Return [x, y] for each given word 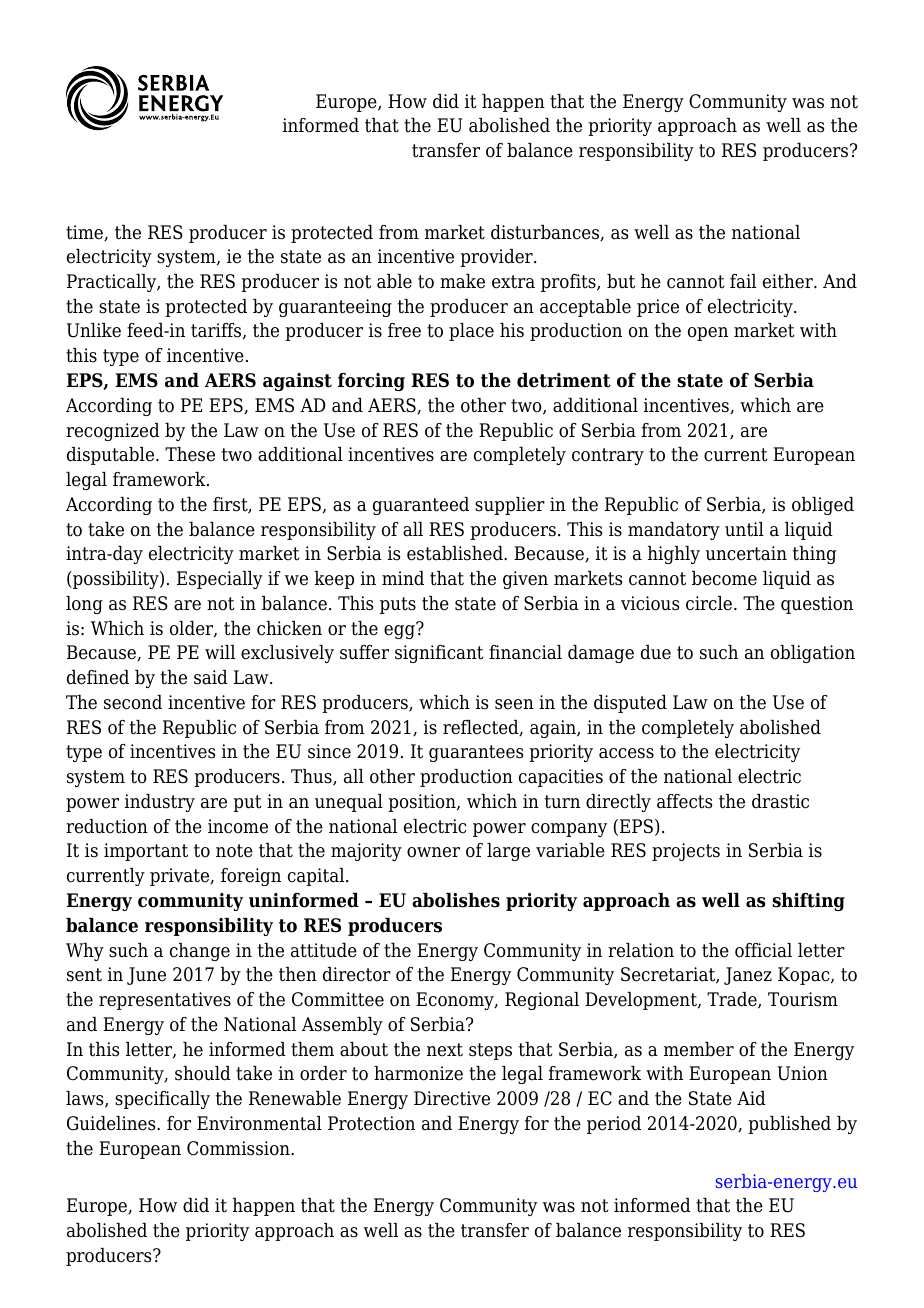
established [456, 553]
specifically [162, 1100]
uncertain [746, 553]
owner [433, 852]
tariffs [217, 331]
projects [686, 852]
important [146, 852]
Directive [452, 1098]
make [462, 281]
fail [743, 281]
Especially [220, 580]
